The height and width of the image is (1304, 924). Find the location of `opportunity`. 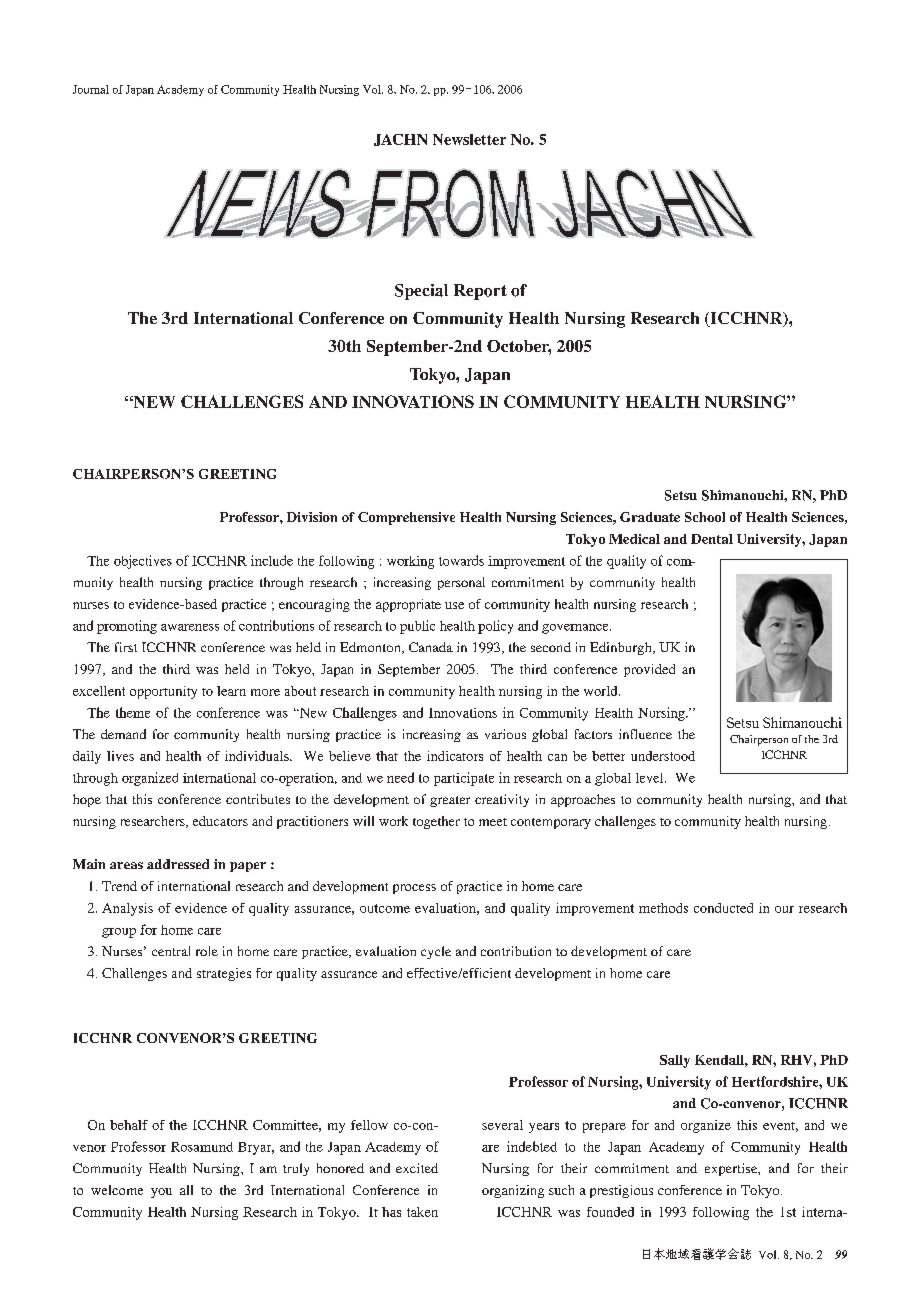

opportunity is located at coordinates (163, 692).
